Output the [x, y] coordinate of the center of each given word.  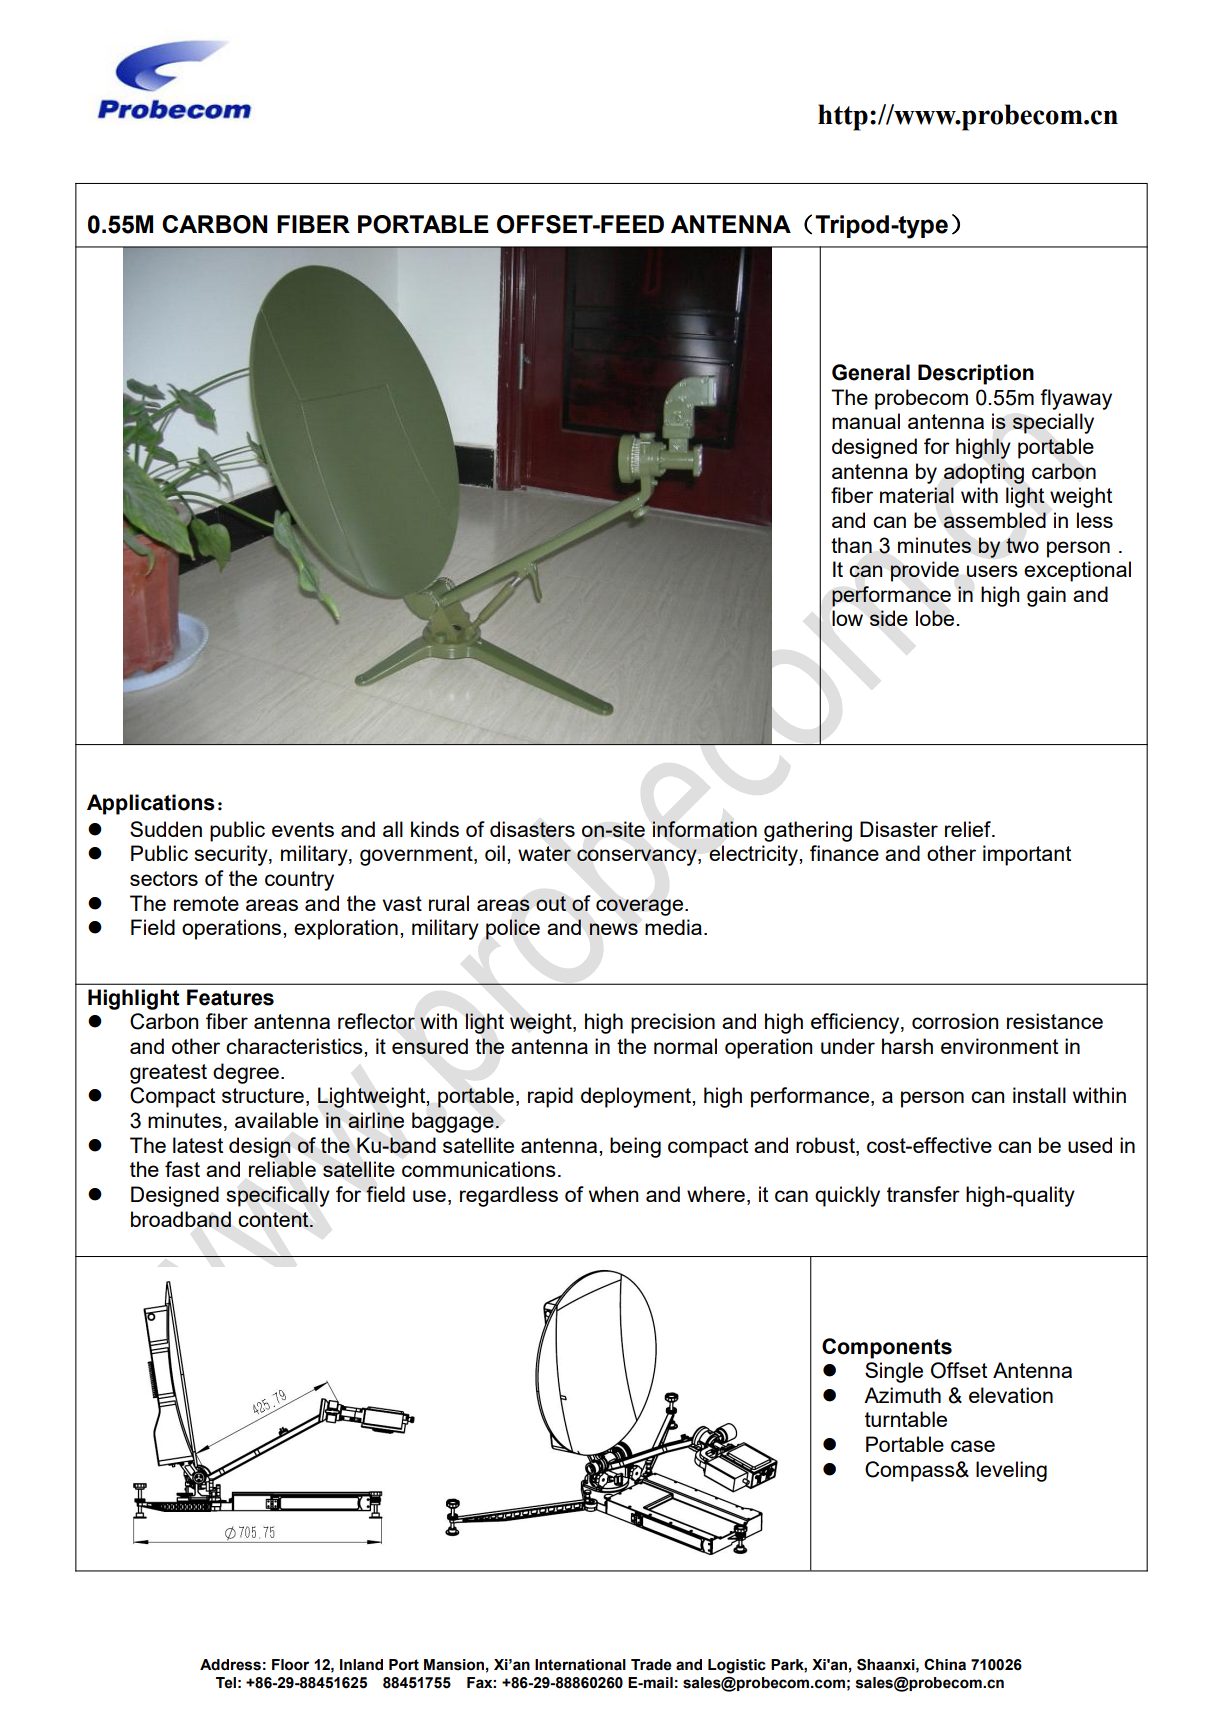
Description [976, 374]
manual [866, 421]
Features [230, 997]
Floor [290, 1665]
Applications [151, 804]
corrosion [955, 1021]
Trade [651, 1665]
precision [673, 1023]
